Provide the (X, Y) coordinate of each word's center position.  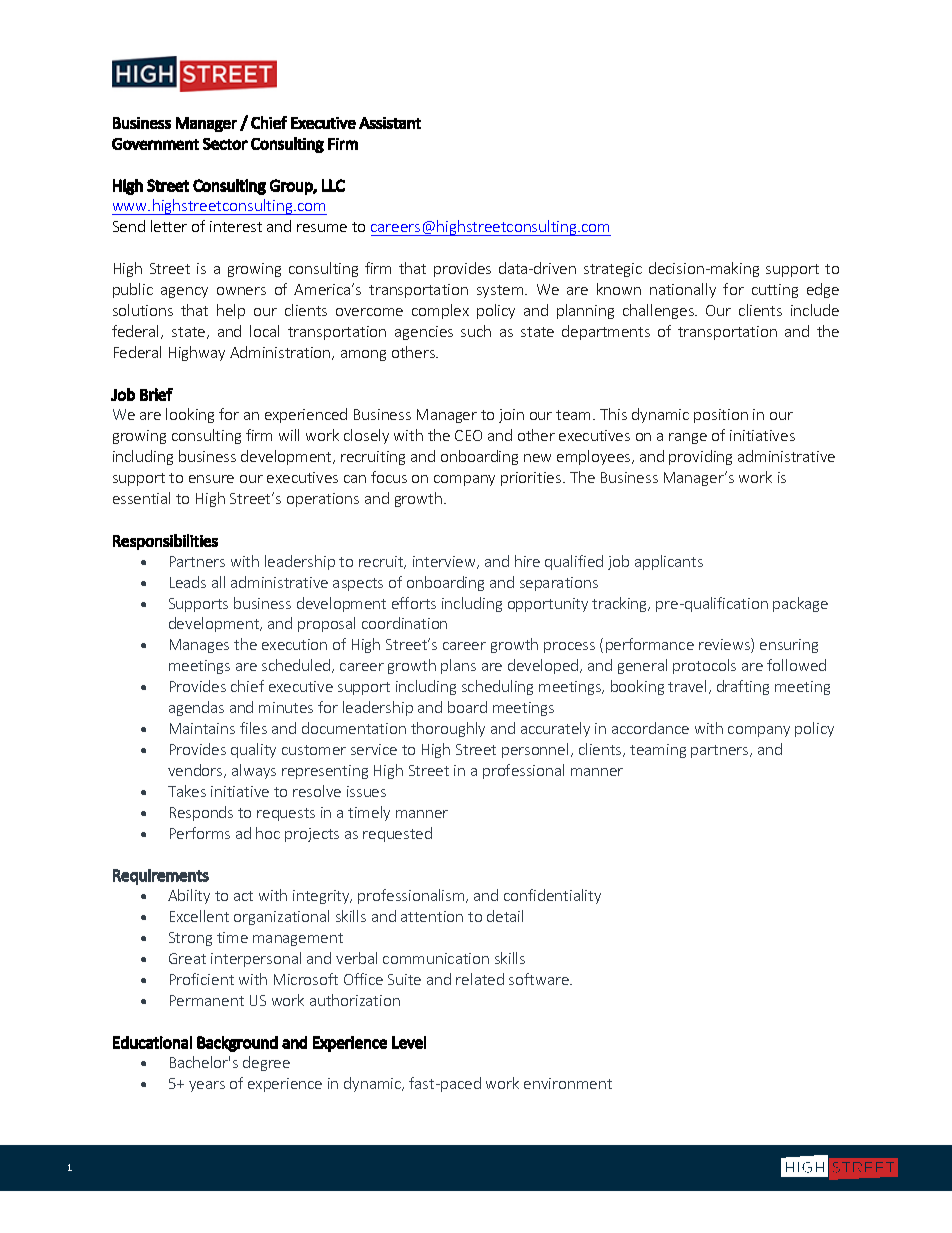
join (511, 416)
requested (397, 834)
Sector (225, 144)
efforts (414, 603)
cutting (775, 291)
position (721, 416)
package (800, 604)
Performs (200, 833)
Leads (188, 582)
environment (568, 1083)
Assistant (390, 123)
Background (237, 1044)
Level (409, 1042)
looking (190, 415)
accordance (650, 728)
